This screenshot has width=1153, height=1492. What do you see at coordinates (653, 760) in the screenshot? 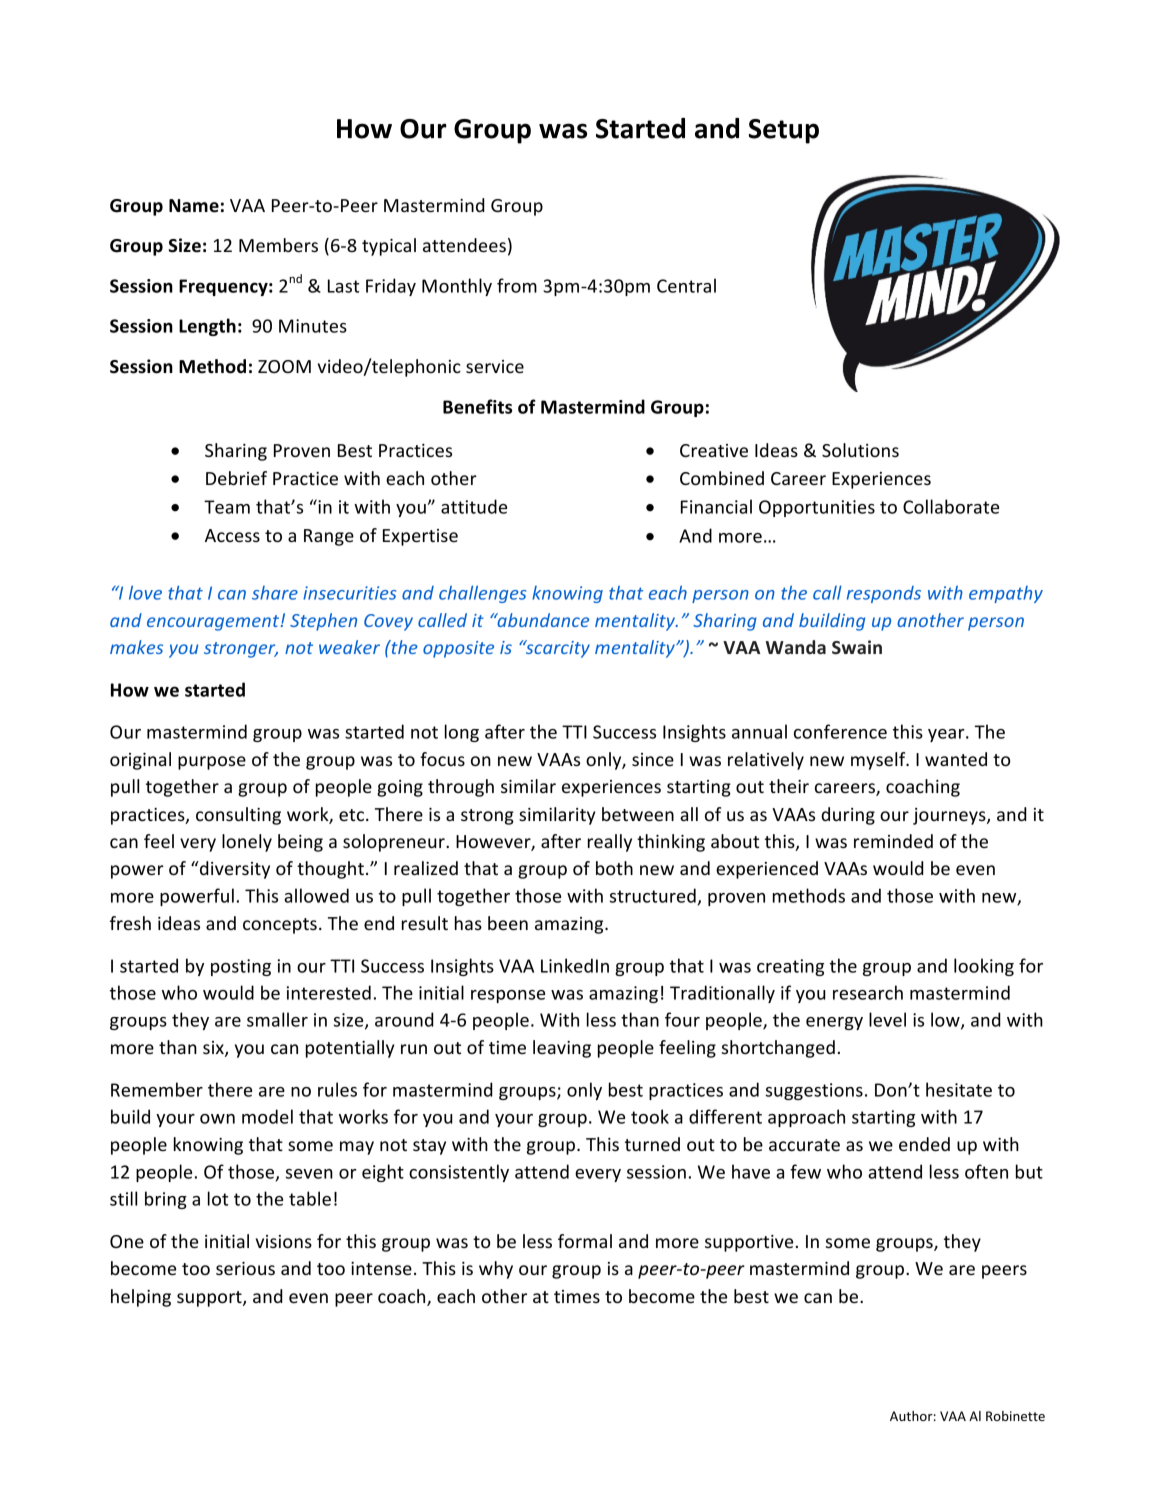
I see `since` at bounding box center [653, 760].
